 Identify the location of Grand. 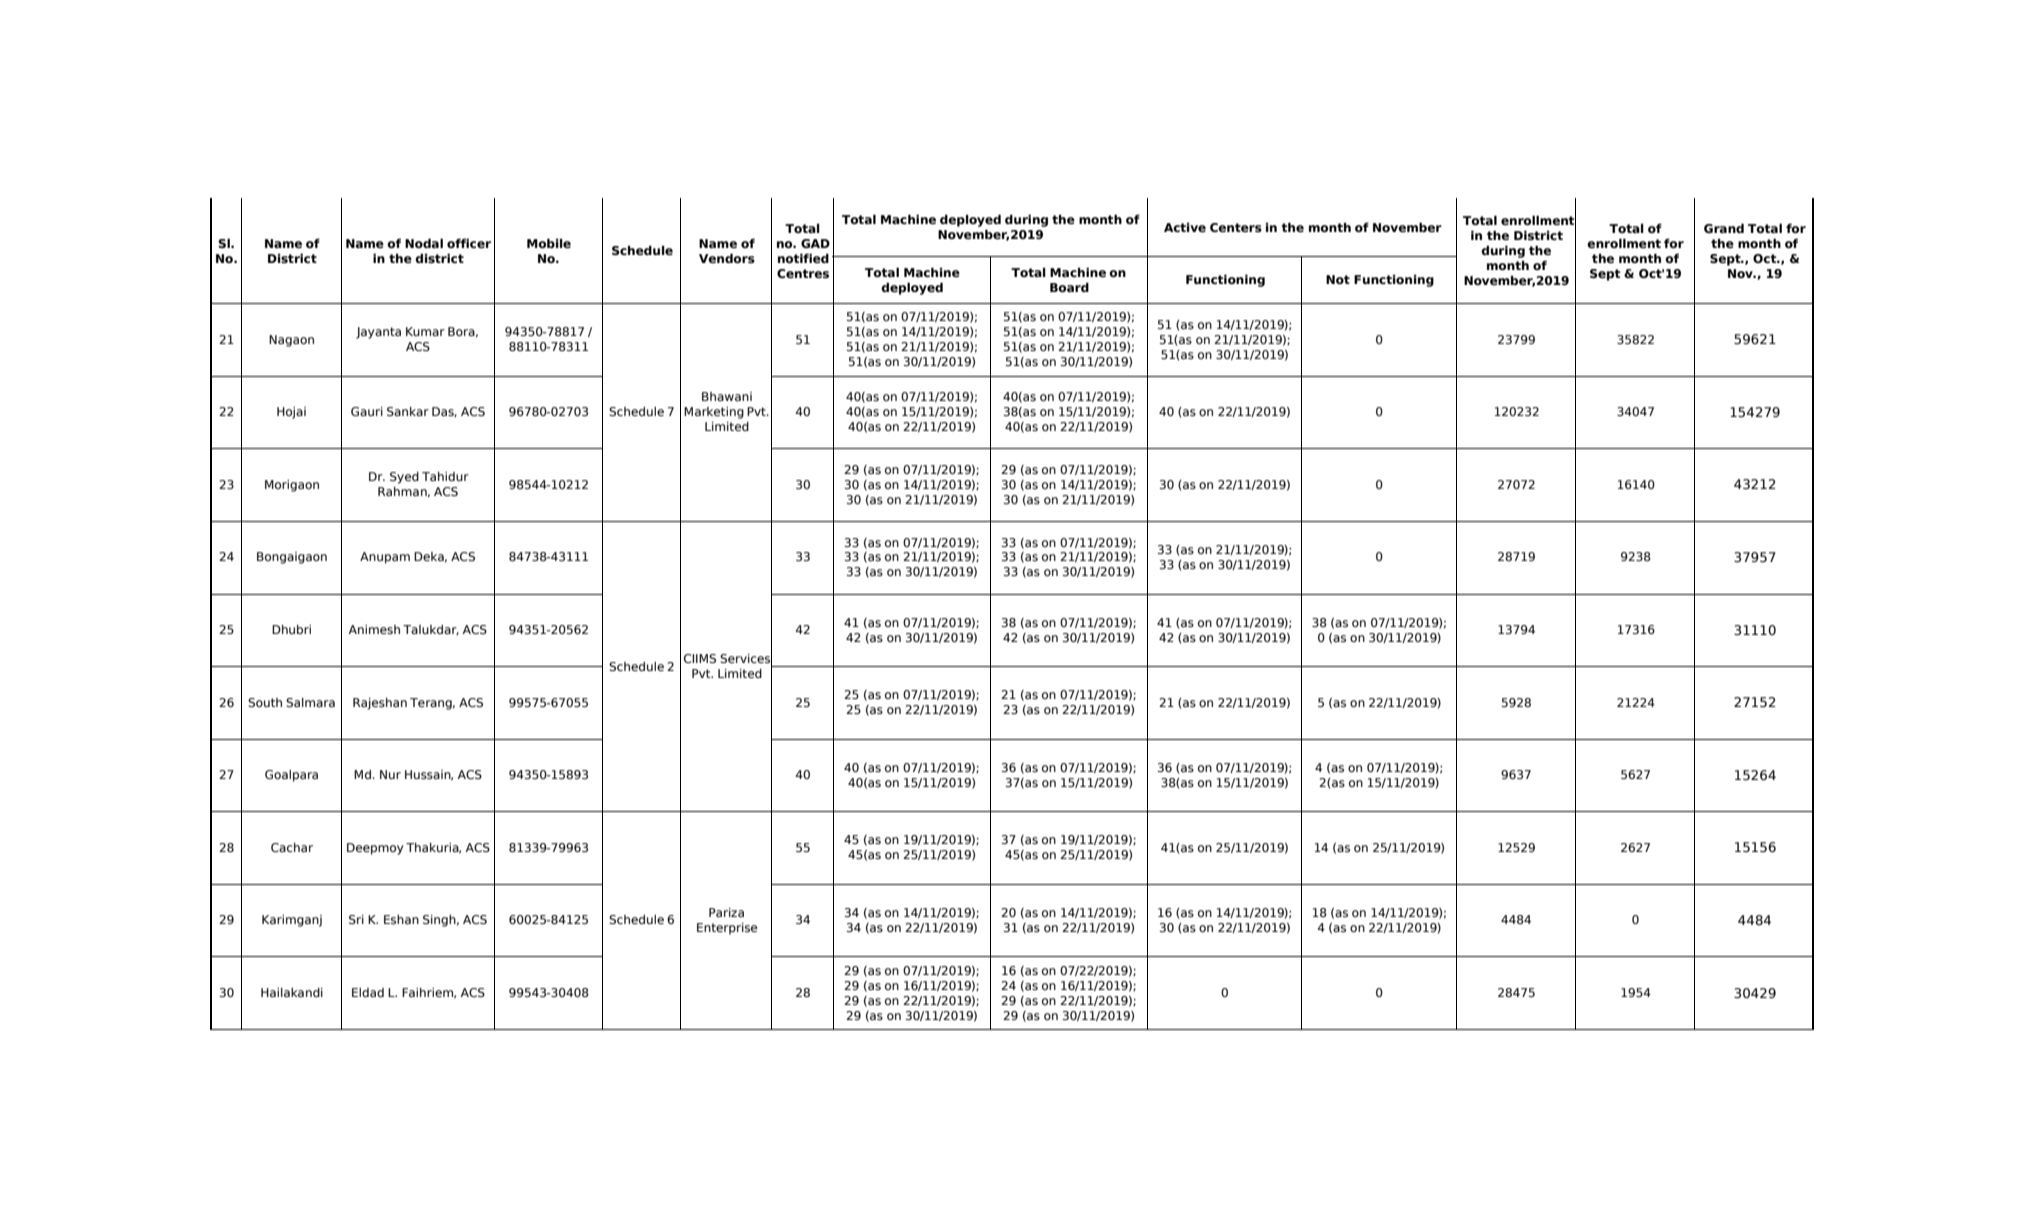
(1724, 228).
